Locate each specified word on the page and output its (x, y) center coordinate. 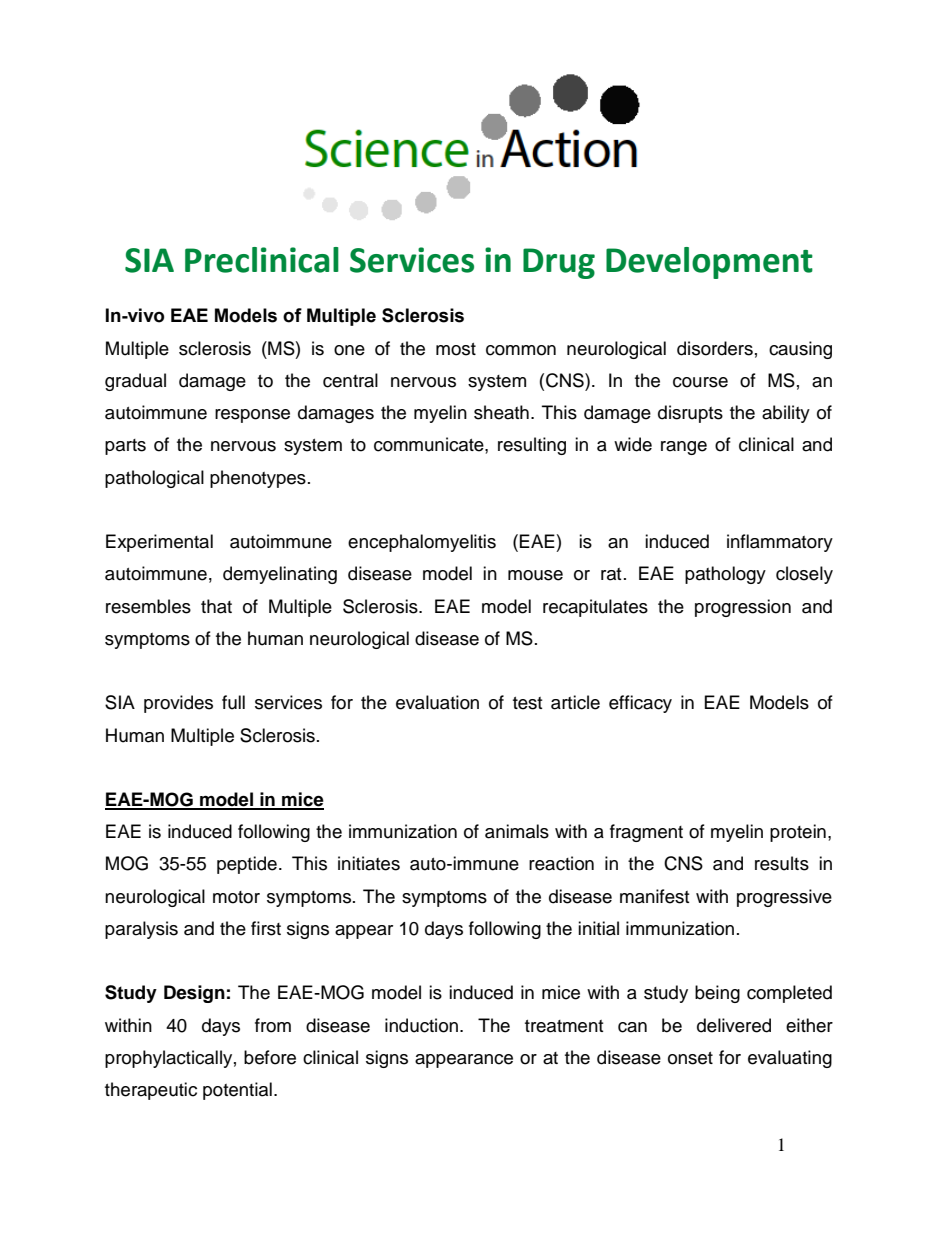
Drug (559, 263)
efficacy (640, 704)
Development (709, 263)
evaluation (437, 702)
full (233, 702)
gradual (135, 382)
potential (237, 1091)
